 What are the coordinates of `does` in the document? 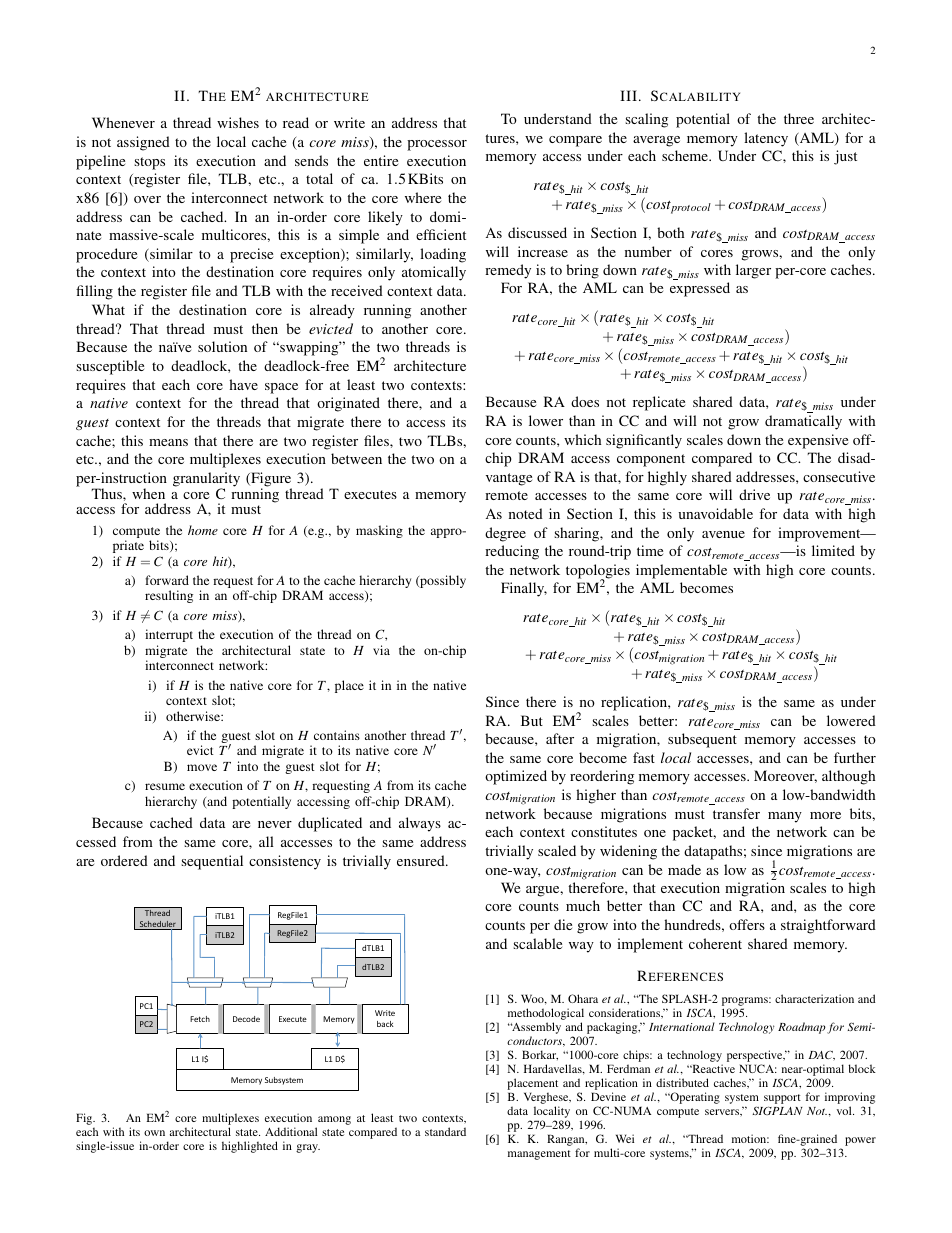 It's located at (585, 401).
